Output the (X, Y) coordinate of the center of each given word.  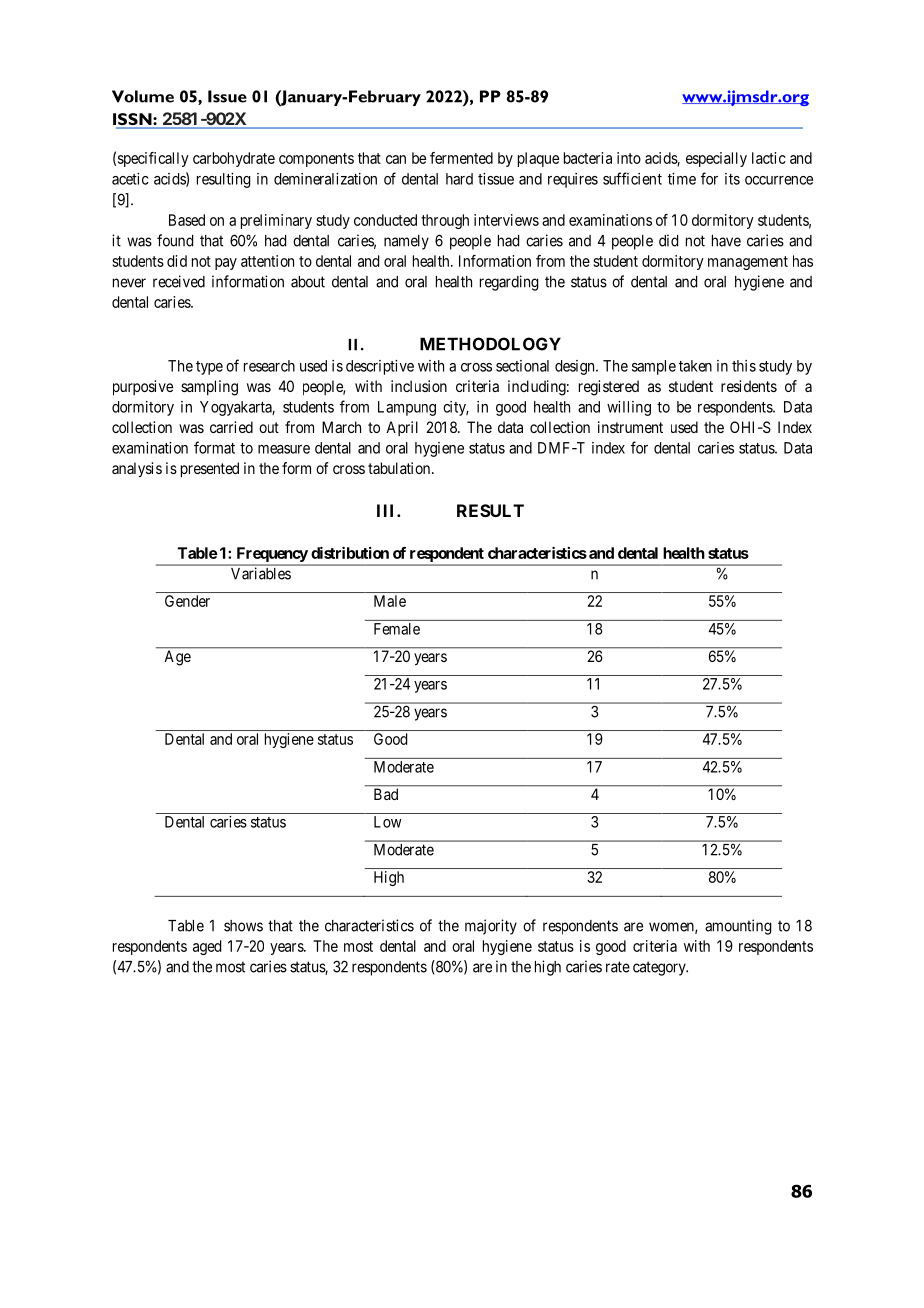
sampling (209, 388)
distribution (350, 553)
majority (491, 927)
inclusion (419, 386)
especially (716, 159)
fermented (461, 158)
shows (243, 926)
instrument (630, 427)
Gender (187, 601)
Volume (143, 96)
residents (749, 386)
